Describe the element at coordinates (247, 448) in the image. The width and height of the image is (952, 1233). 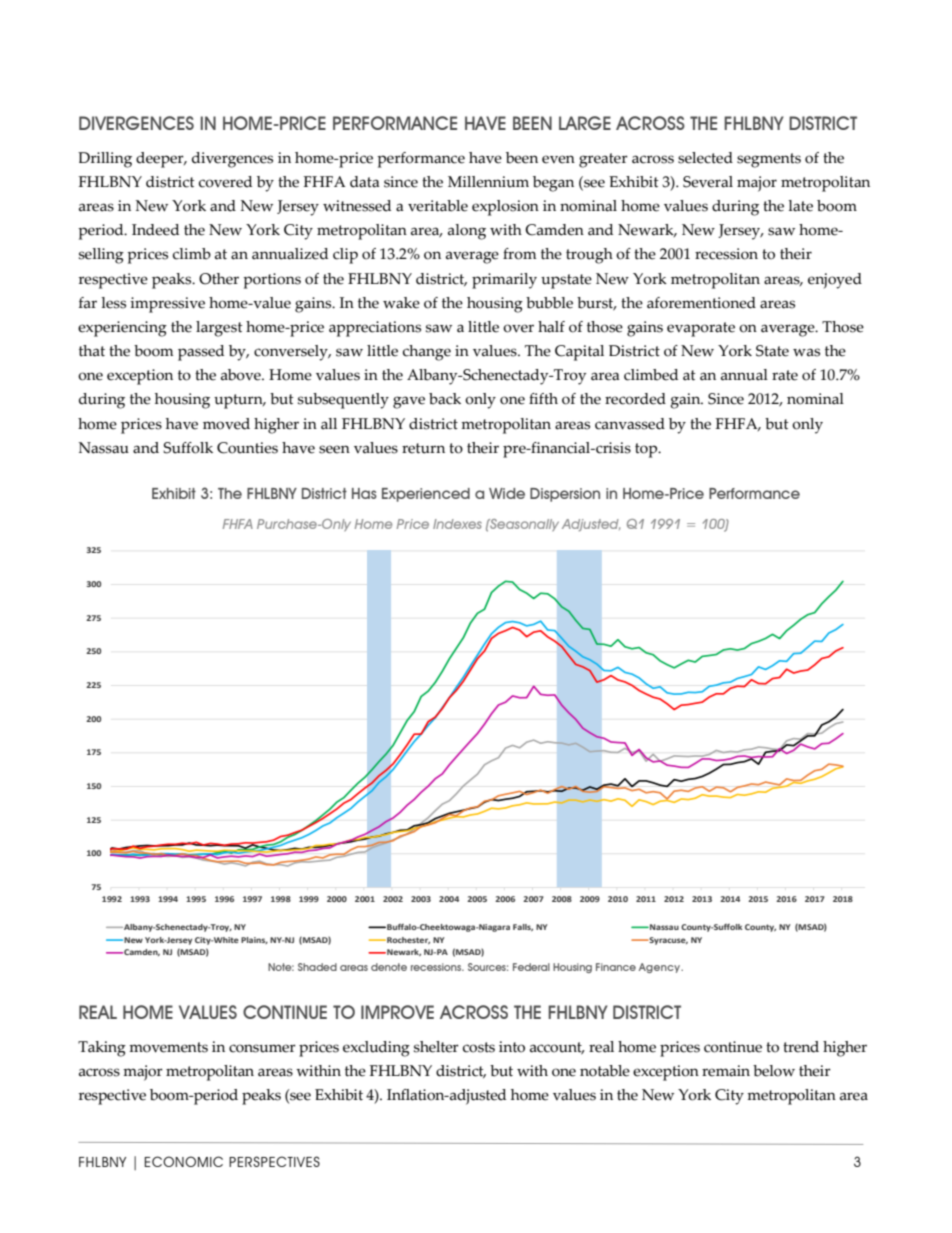
I see `Counties` at that location.
